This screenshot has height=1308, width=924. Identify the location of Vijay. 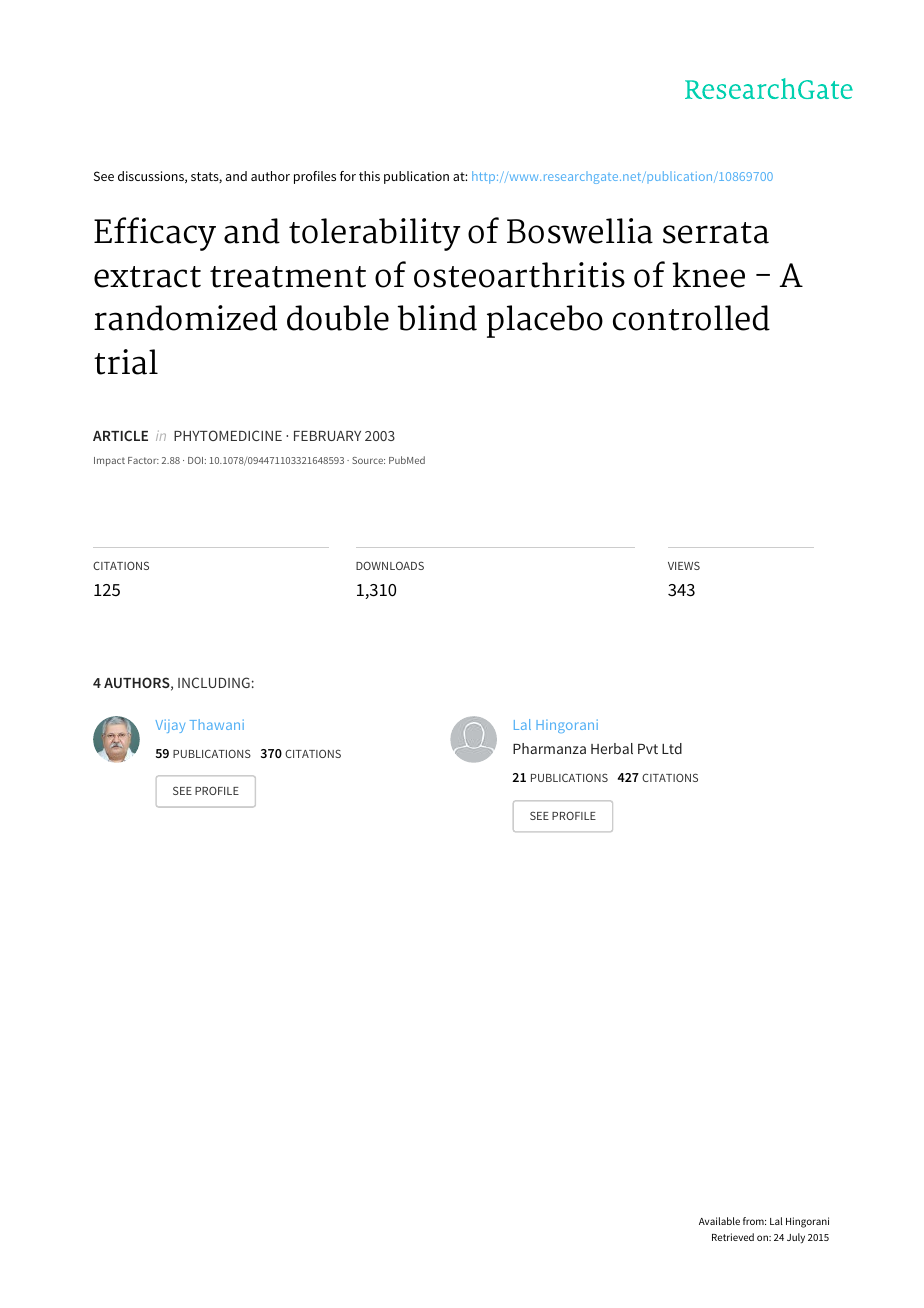
(170, 726).
